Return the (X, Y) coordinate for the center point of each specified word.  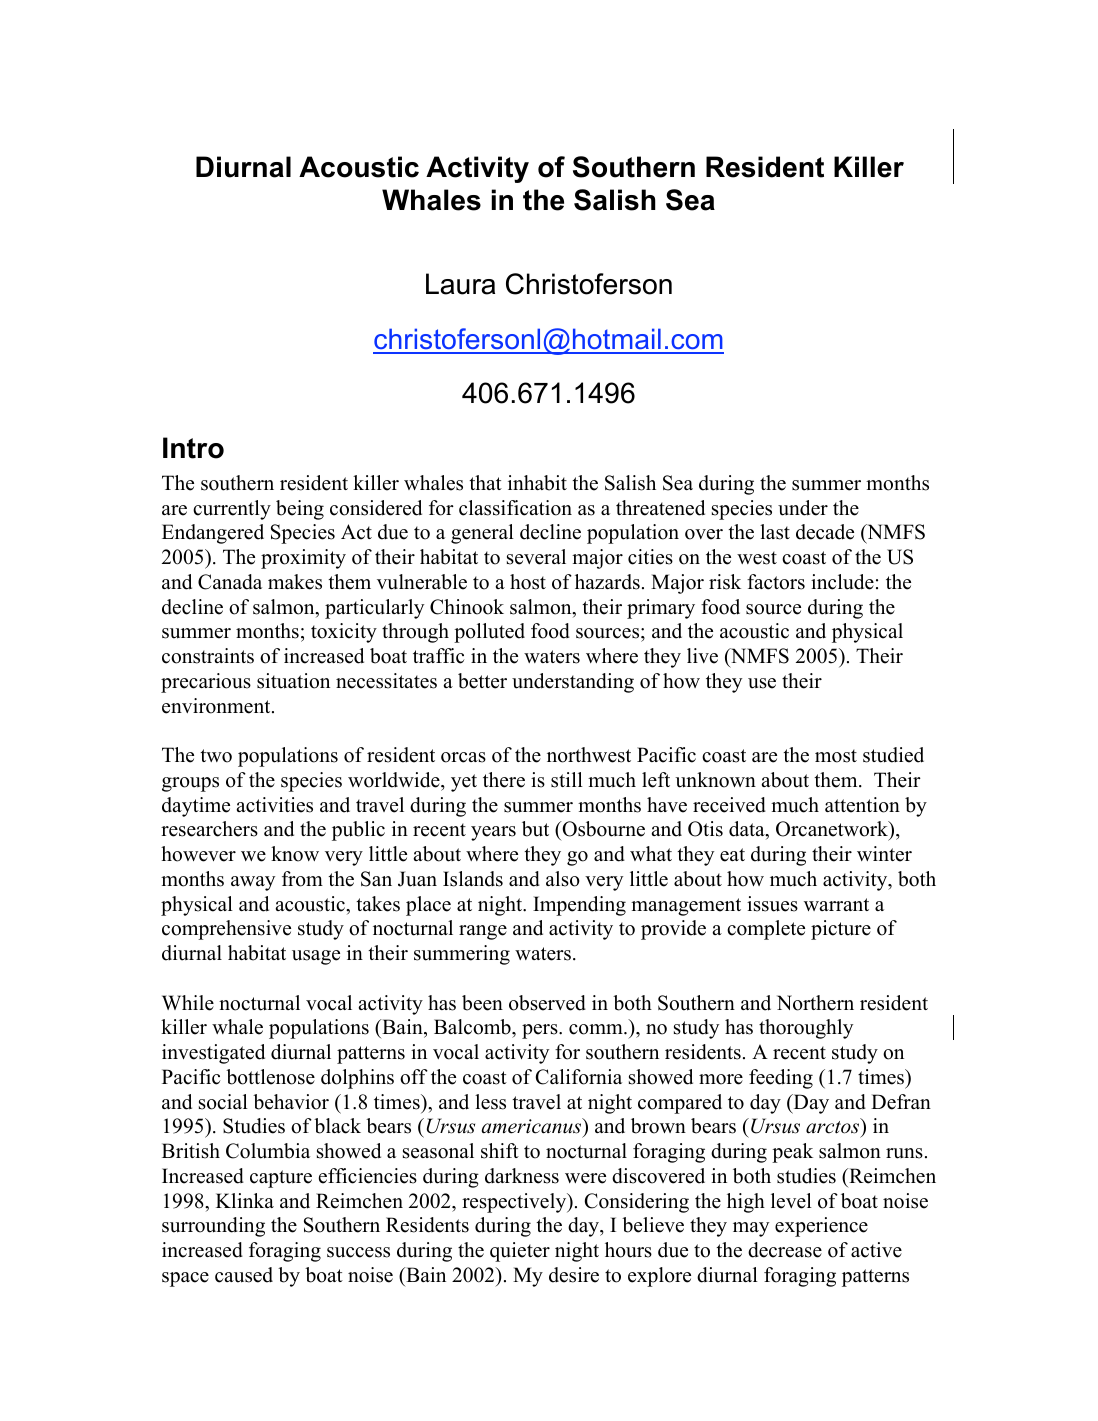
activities (274, 805)
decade (825, 532)
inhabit (537, 483)
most (836, 756)
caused (244, 1275)
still (567, 780)
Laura (460, 284)
